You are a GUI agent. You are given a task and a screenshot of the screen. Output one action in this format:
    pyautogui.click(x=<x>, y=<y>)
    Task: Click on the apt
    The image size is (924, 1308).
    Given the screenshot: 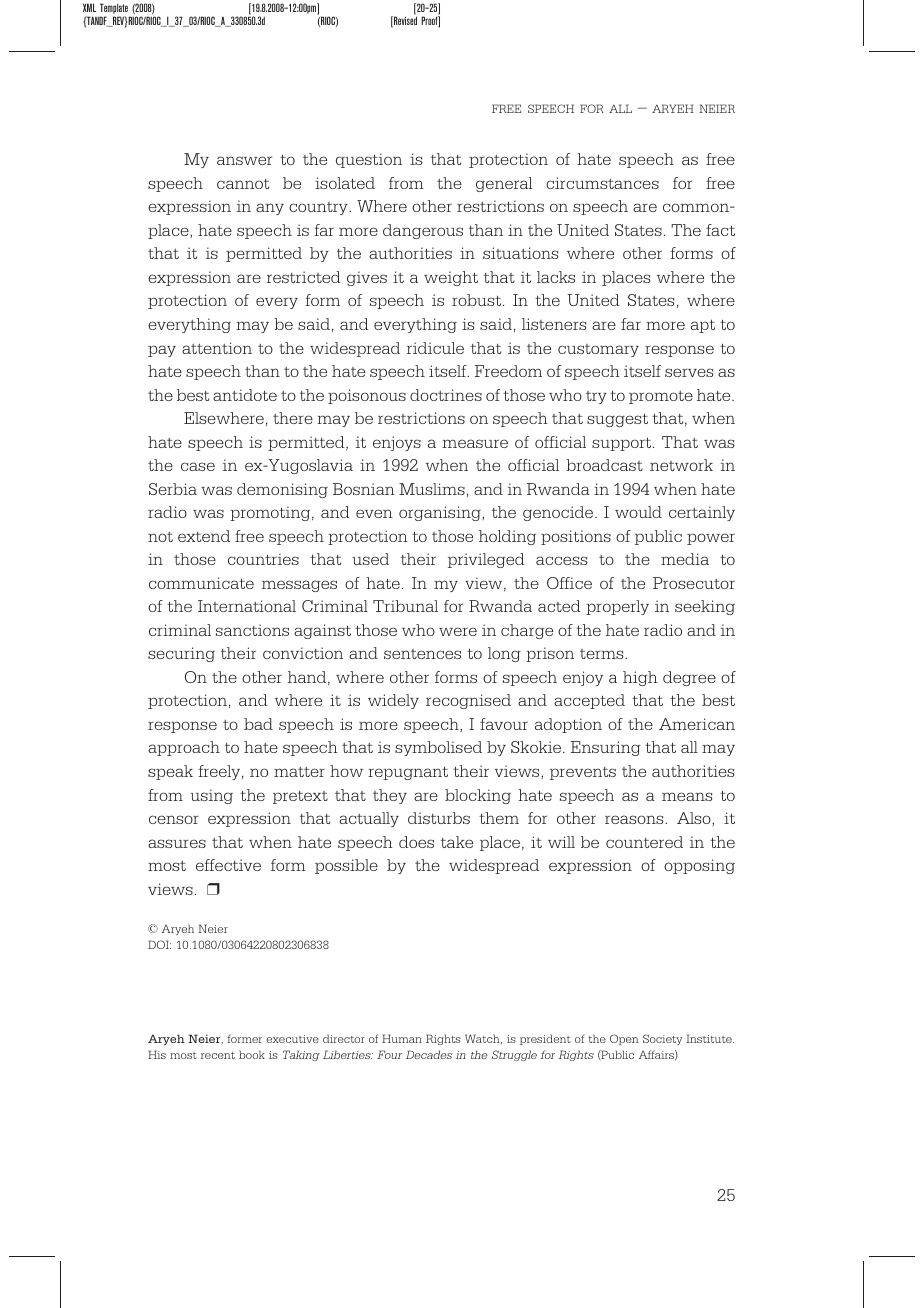 What is the action you would take?
    pyautogui.click(x=703, y=326)
